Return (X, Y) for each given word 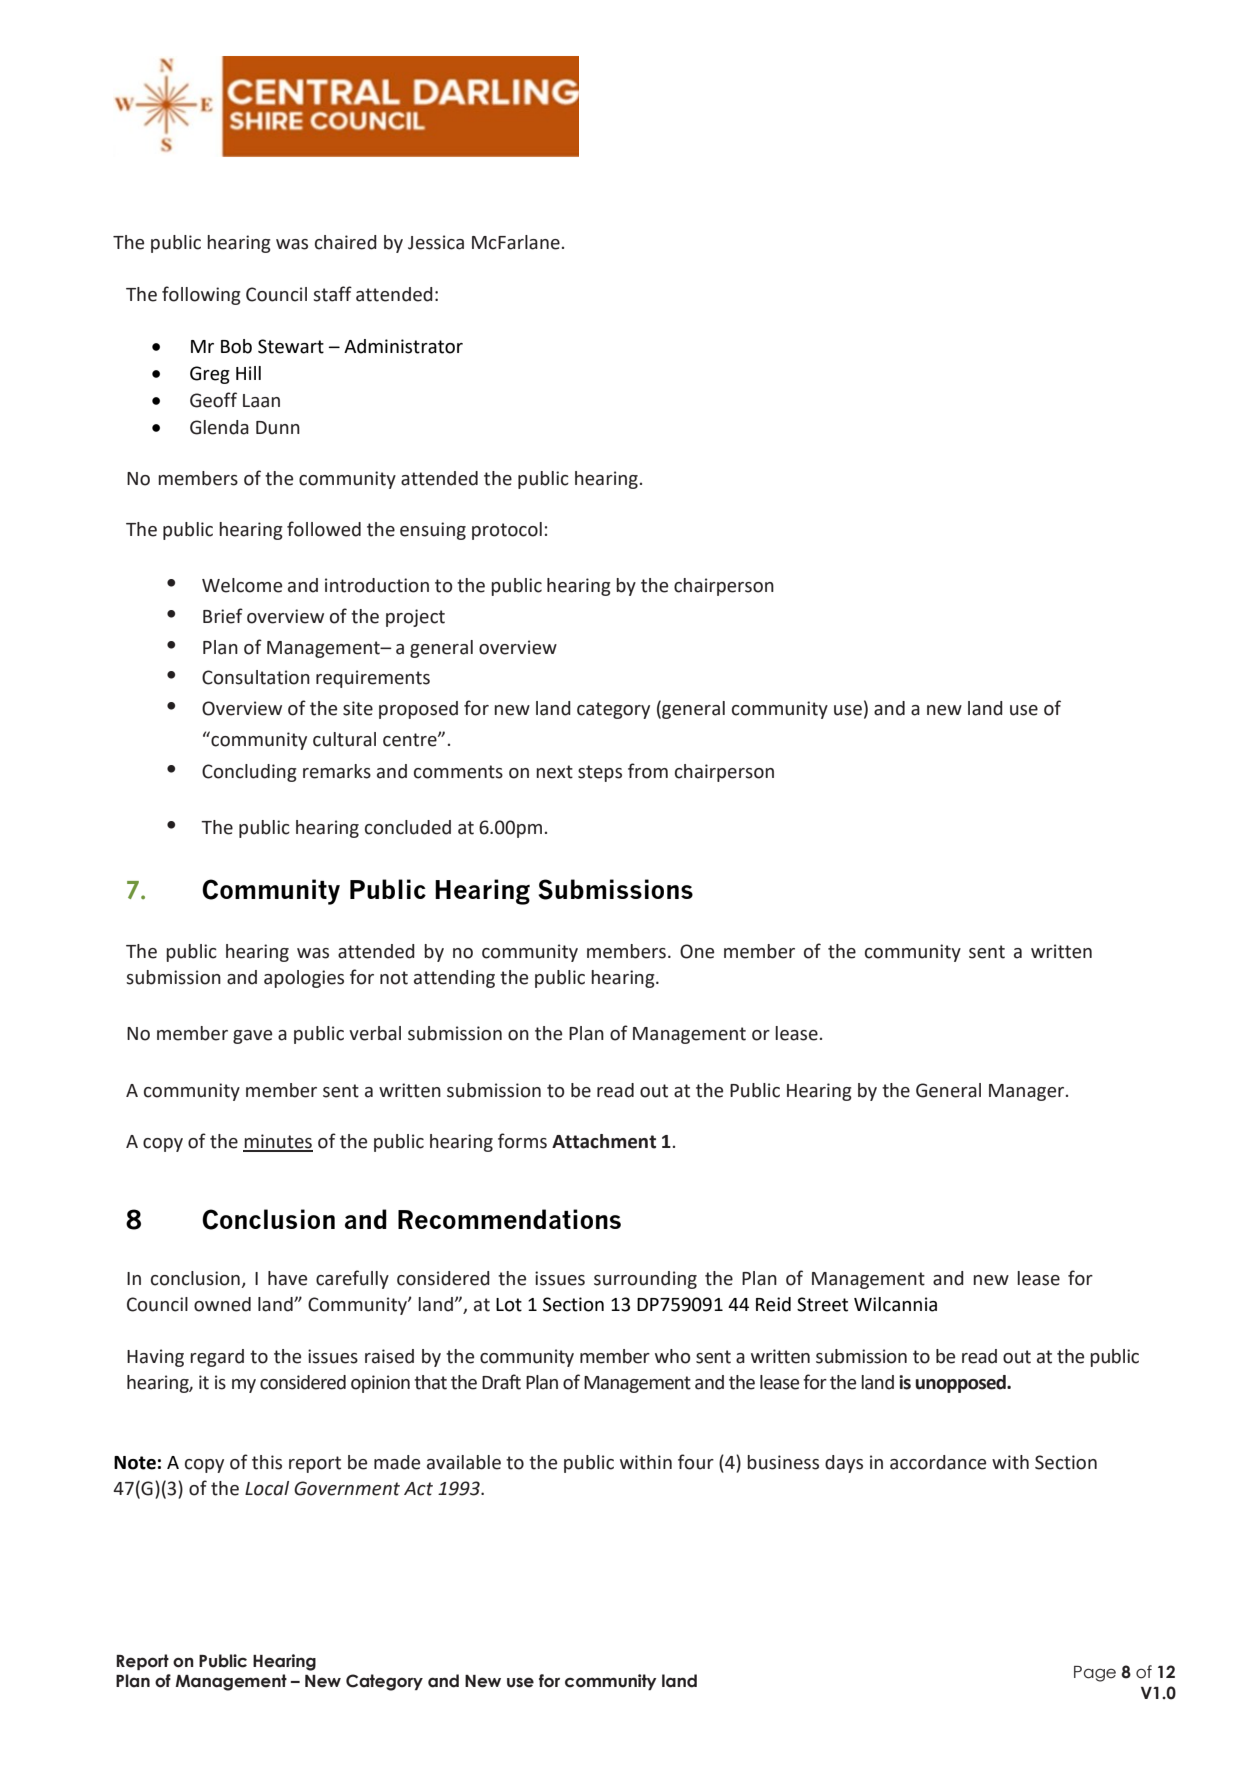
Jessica (436, 242)
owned (222, 1304)
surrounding (645, 1280)
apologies (304, 979)
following (201, 295)
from (648, 771)
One (697, 951)
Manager (1026, 1092)
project (415, 618)
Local (267, 1488)
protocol (507, 531)
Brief (223, 616)
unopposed (961, 1384)
